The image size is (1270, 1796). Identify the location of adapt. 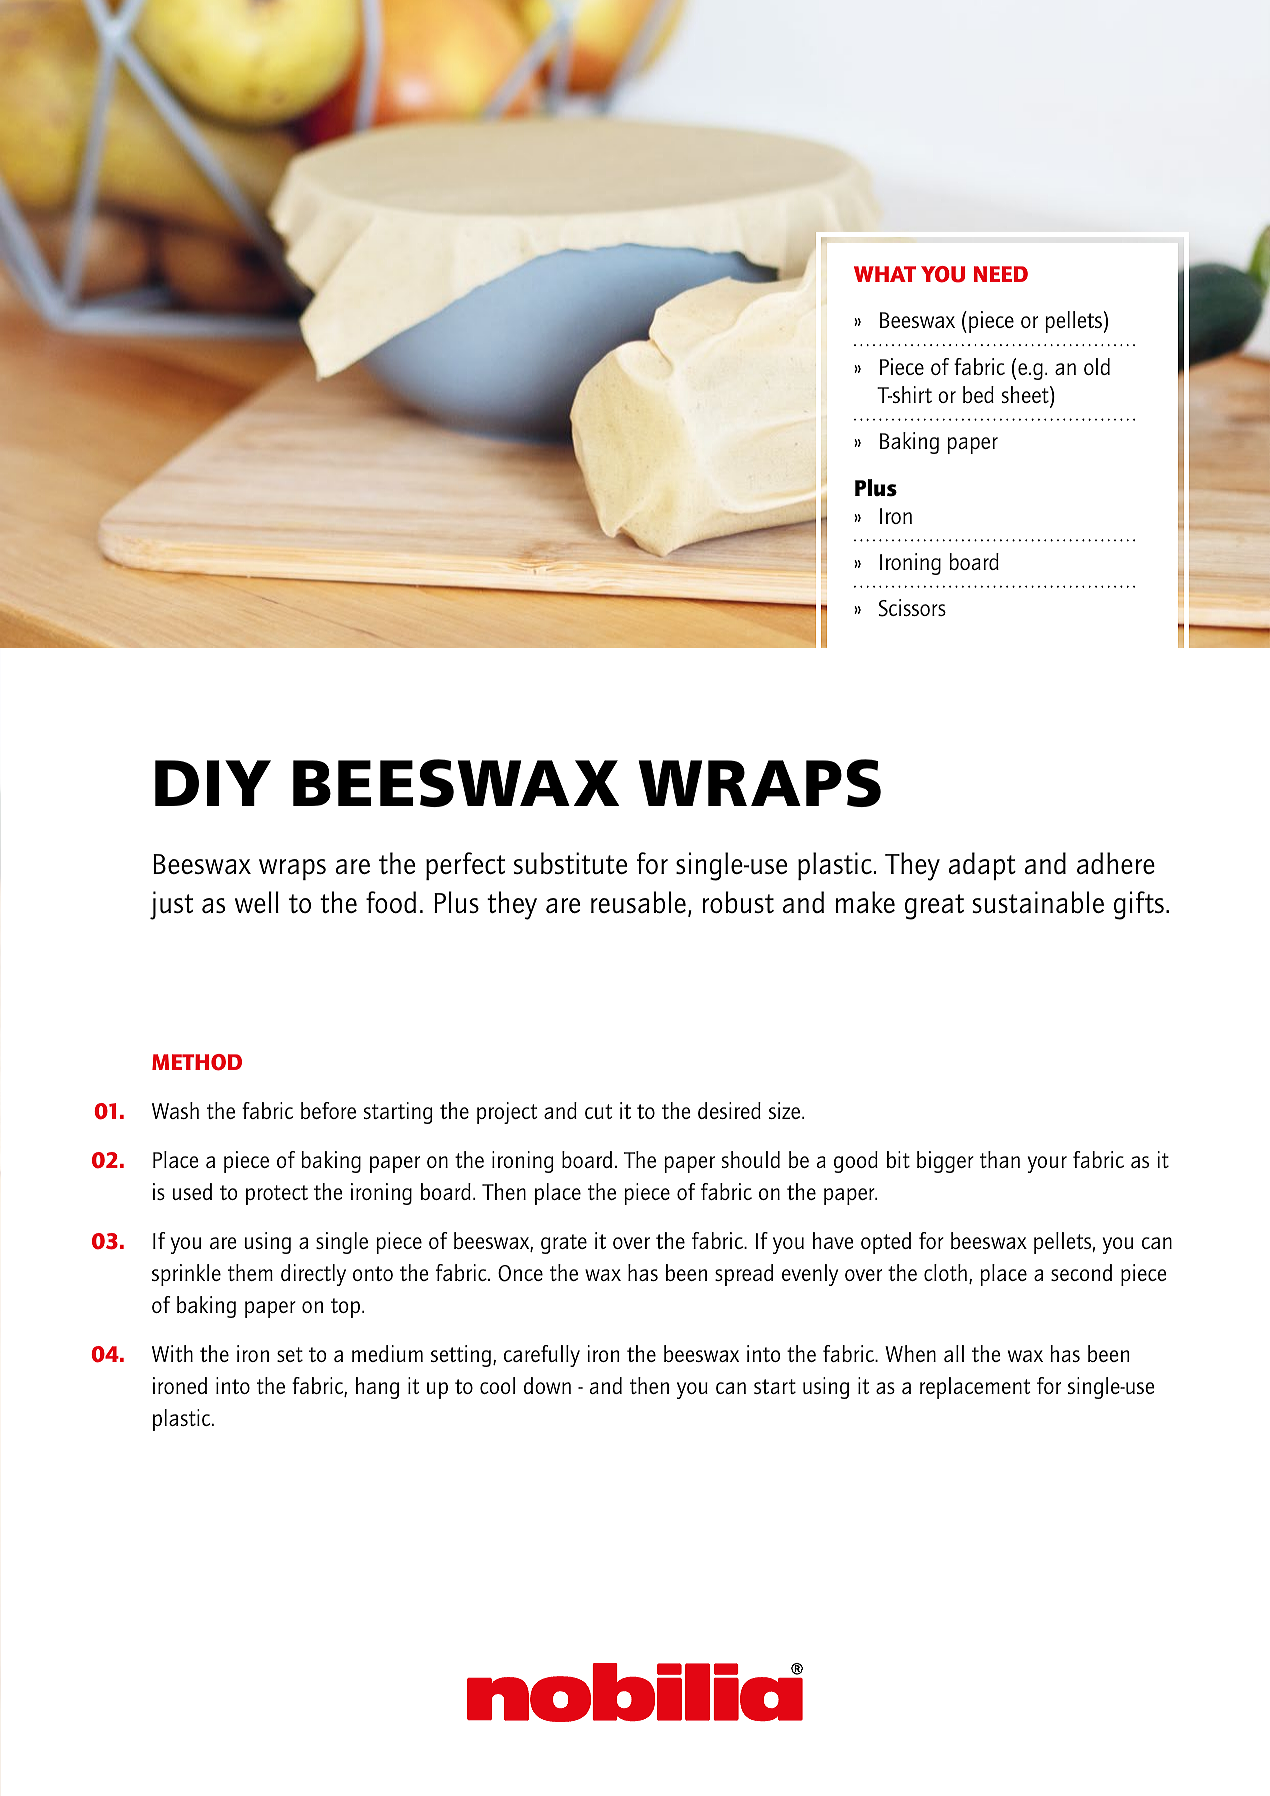
(982, 866).
